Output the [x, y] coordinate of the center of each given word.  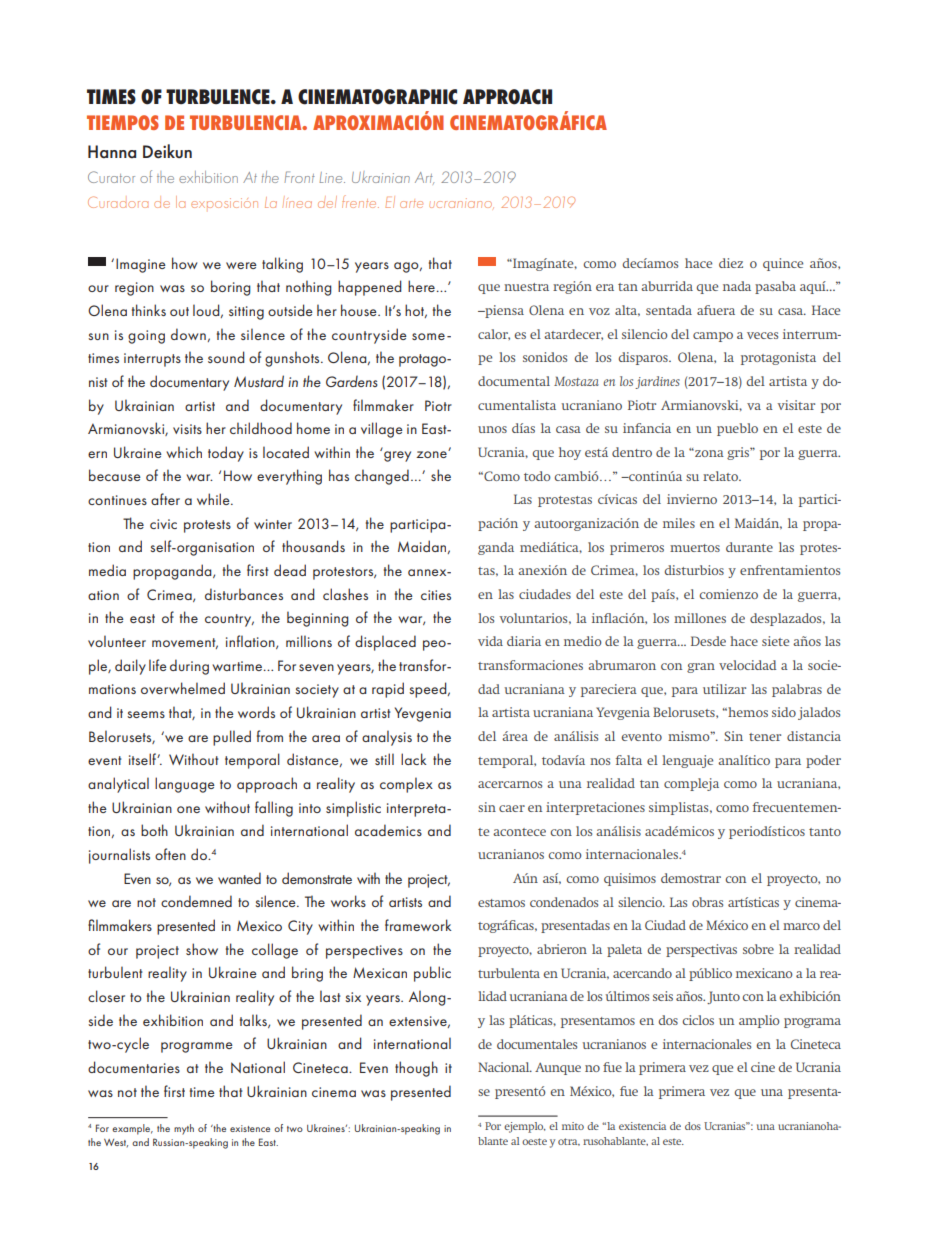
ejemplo [525, 1127]
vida [490, 641]
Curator [111, 177]
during [189, 667]
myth [184, 1129]
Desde [708, 641]
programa [812, 1023]
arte [411, 204]
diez [731, 263]
